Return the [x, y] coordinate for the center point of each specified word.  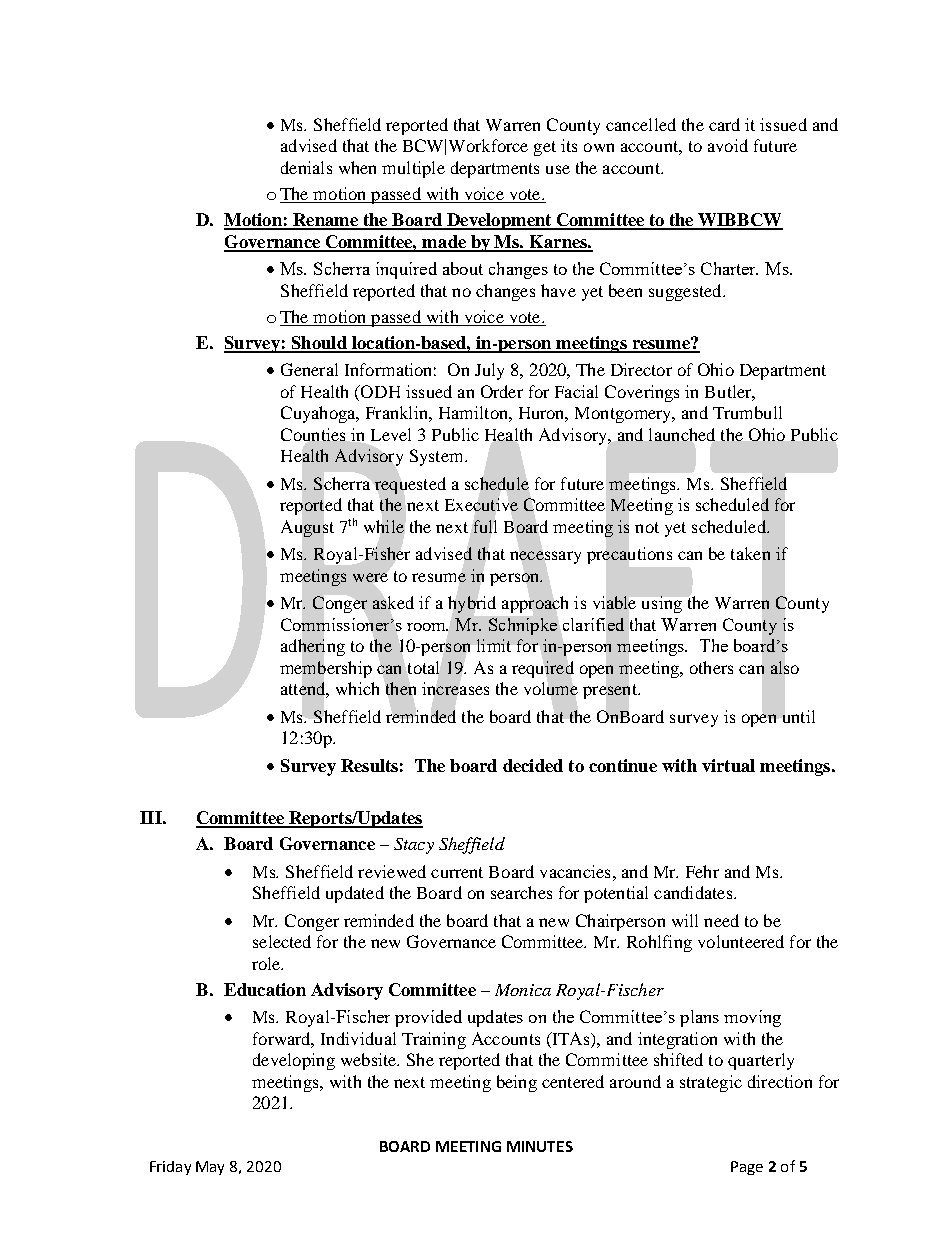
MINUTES [540, 1146]
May [210, 1168]
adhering [313, 647]
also [785, 667]
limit [494, 645]
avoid [728, 145]
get [545, 148]
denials [306, 167]
